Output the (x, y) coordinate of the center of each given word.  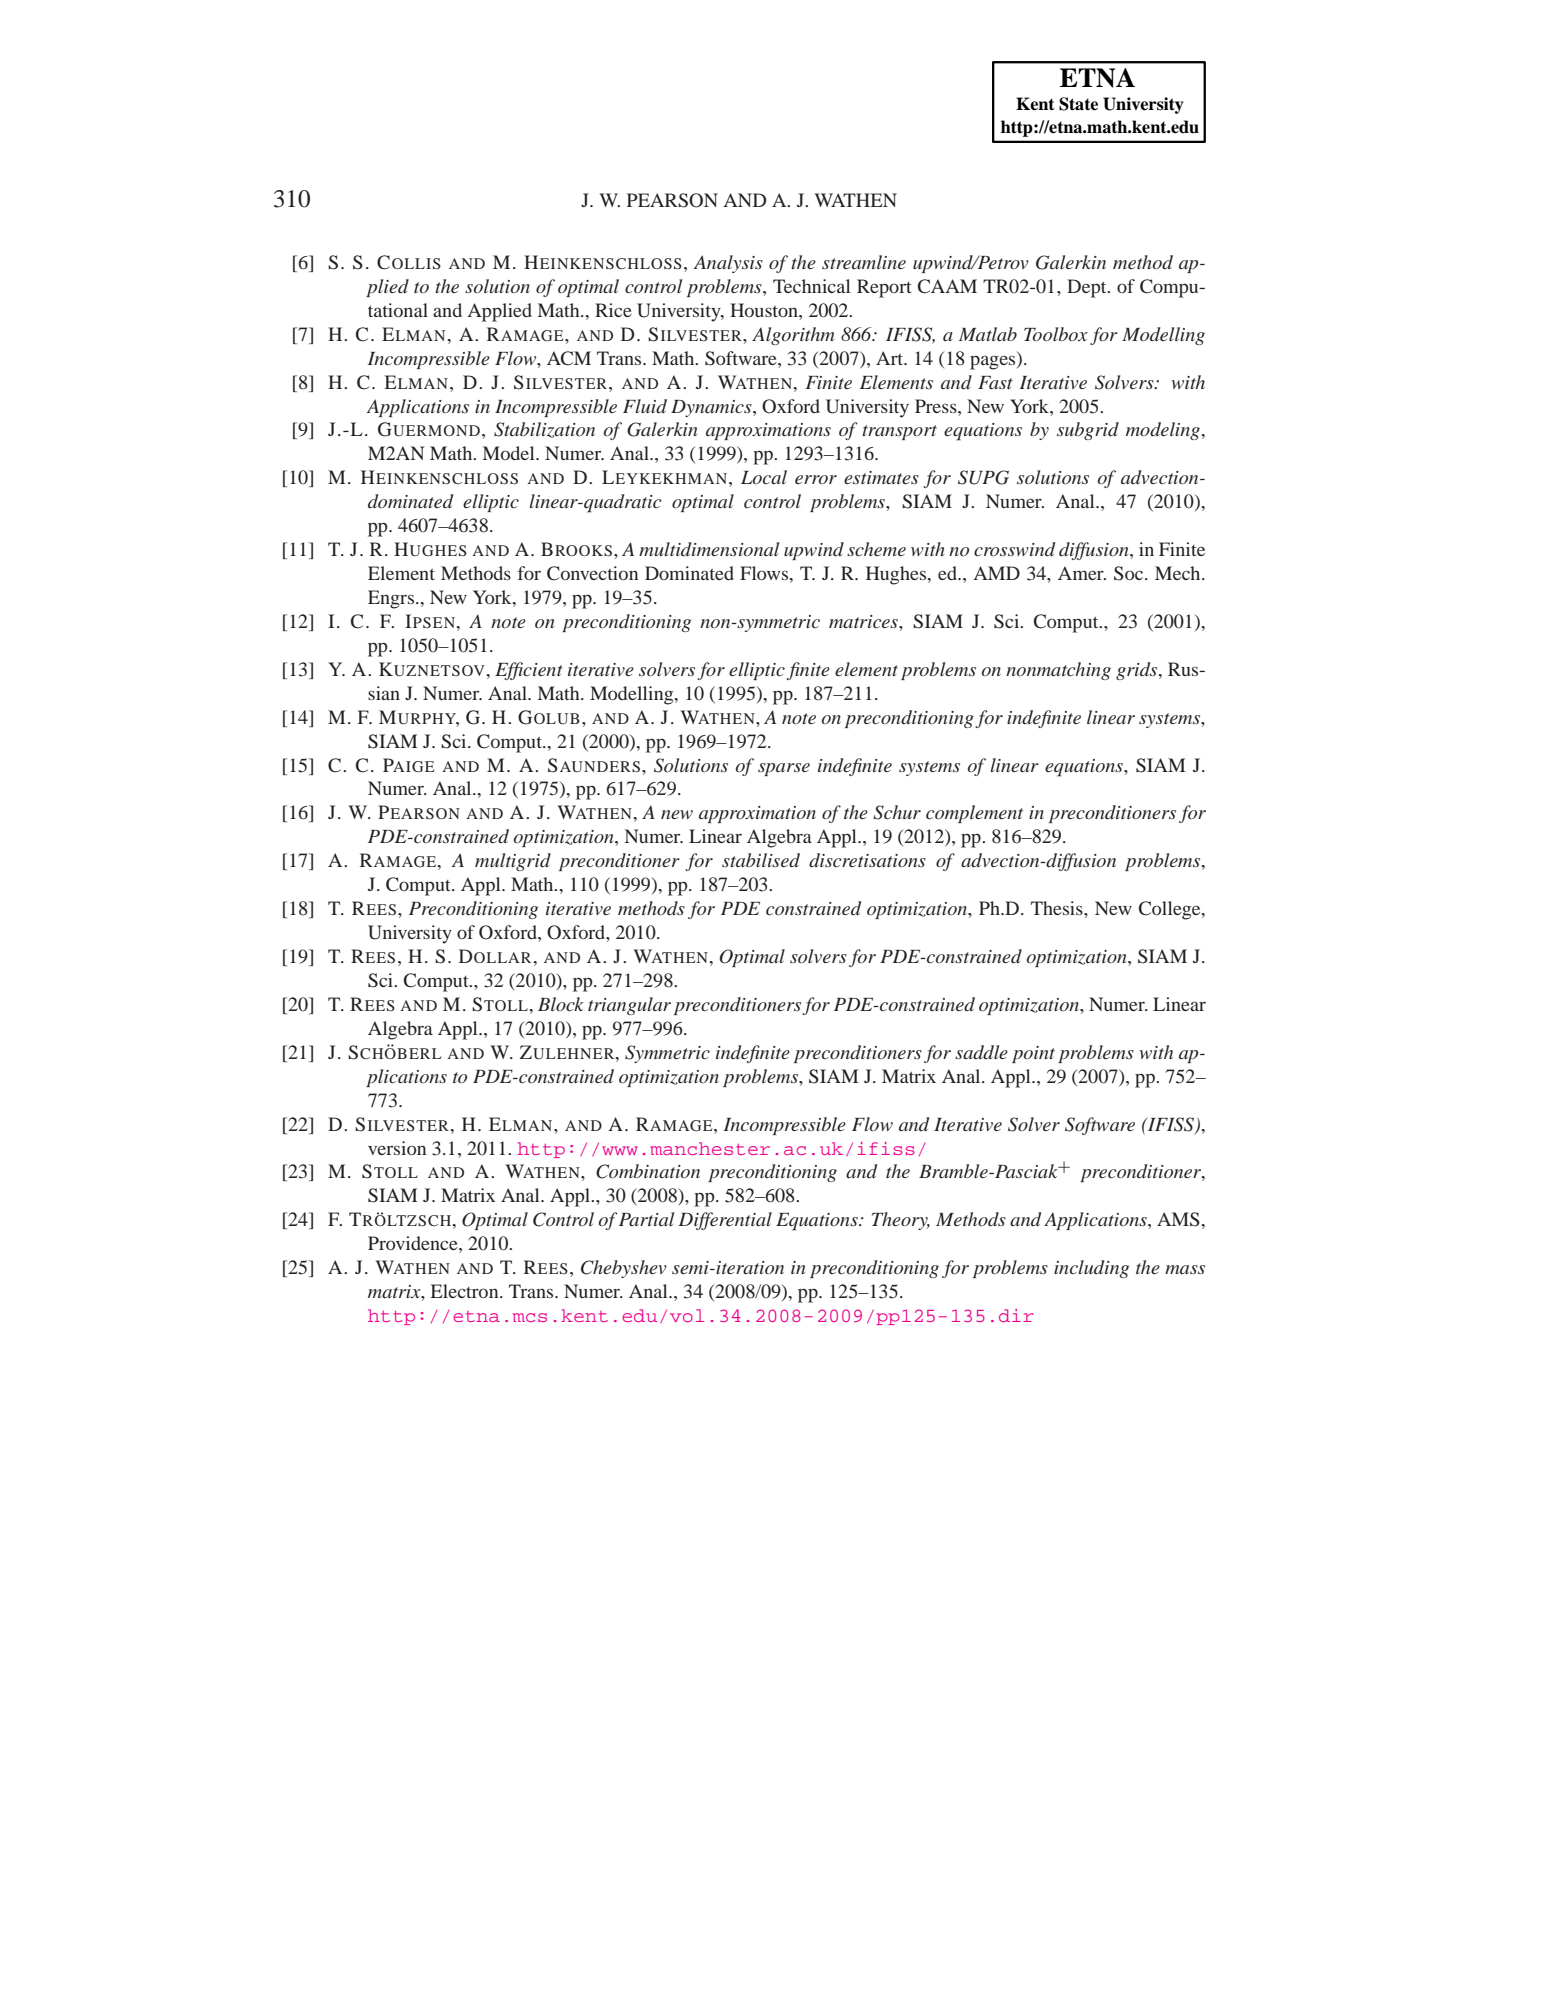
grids (1138, 671)
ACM (569, 358)
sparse (784, 769)
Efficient (529, 671)
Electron (465, 1291)
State (1078, 104)
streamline (864, 262)
